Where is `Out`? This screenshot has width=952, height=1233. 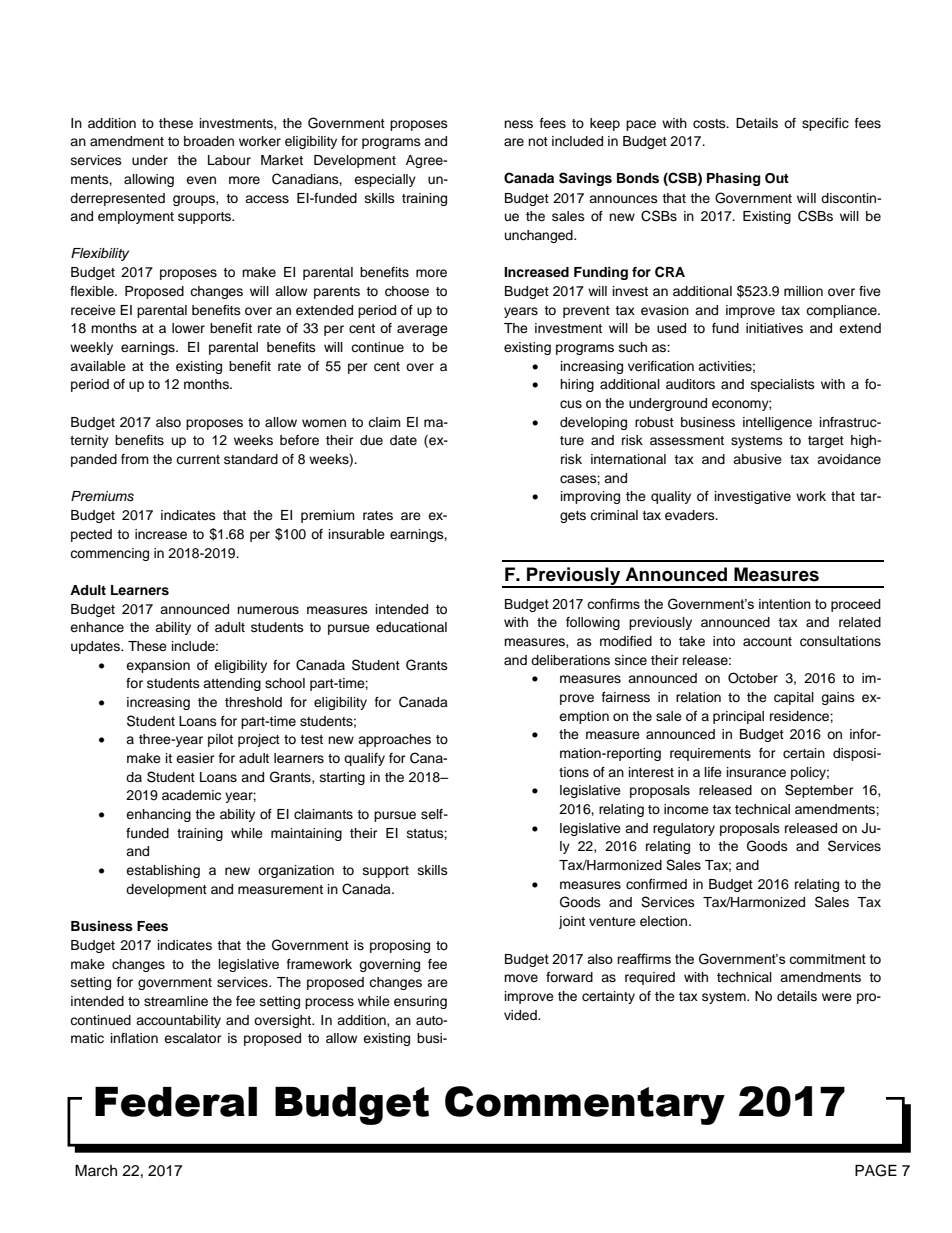 Out is located at coordinates (777, 178).
